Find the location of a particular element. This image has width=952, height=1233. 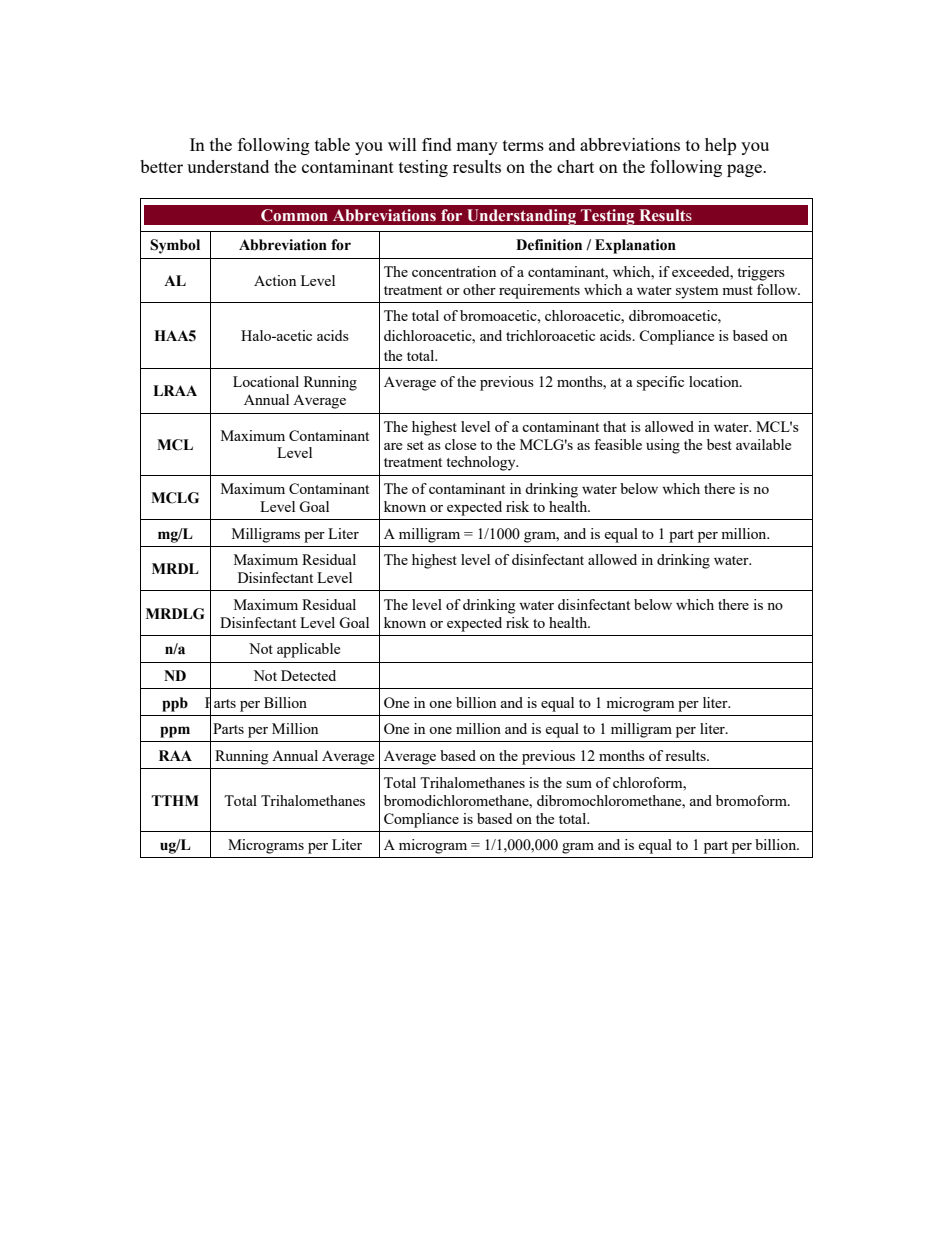

are is located at coordinates (393, 446).
